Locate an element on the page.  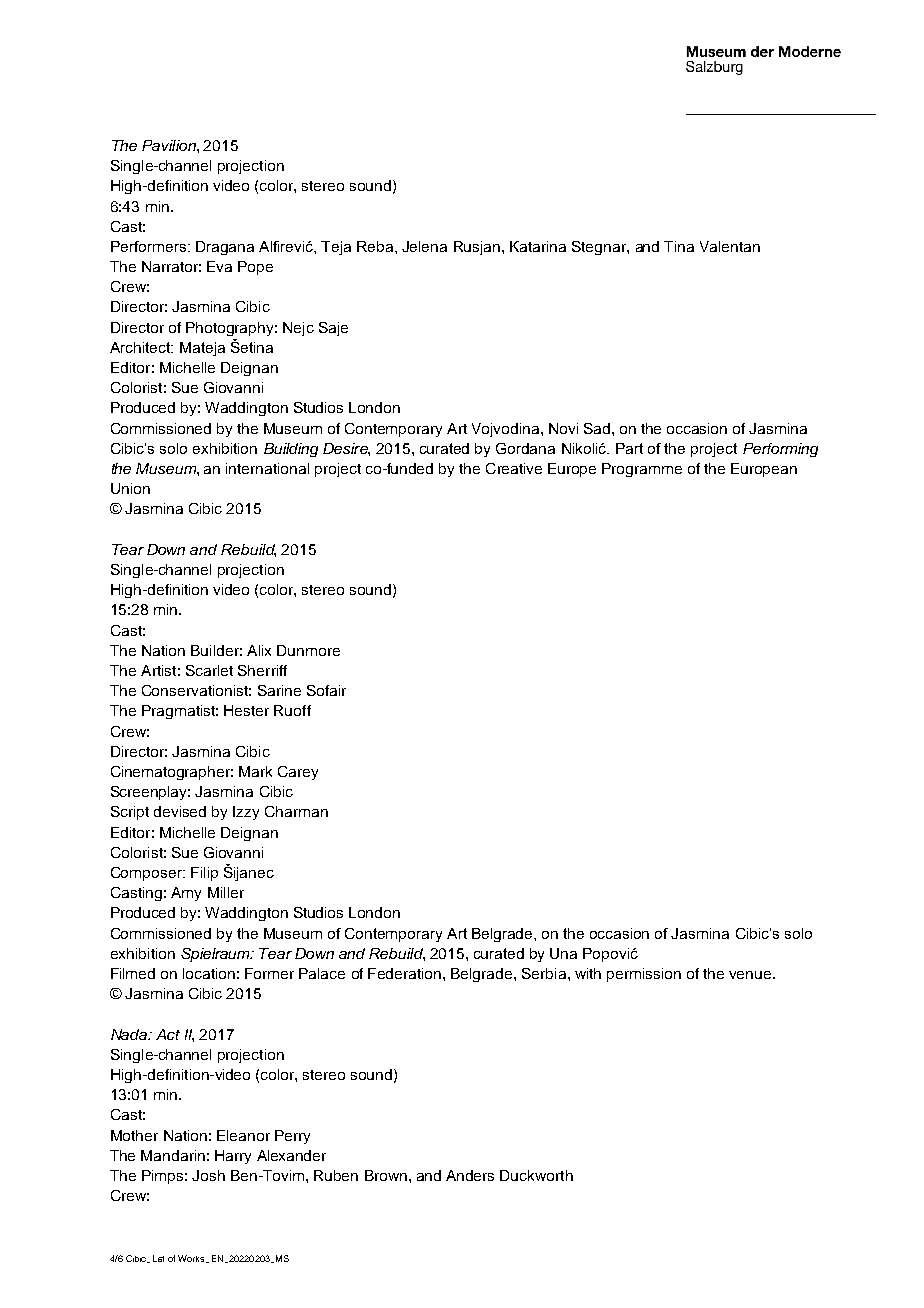
Katarina is located at coordinates (538, 246).
